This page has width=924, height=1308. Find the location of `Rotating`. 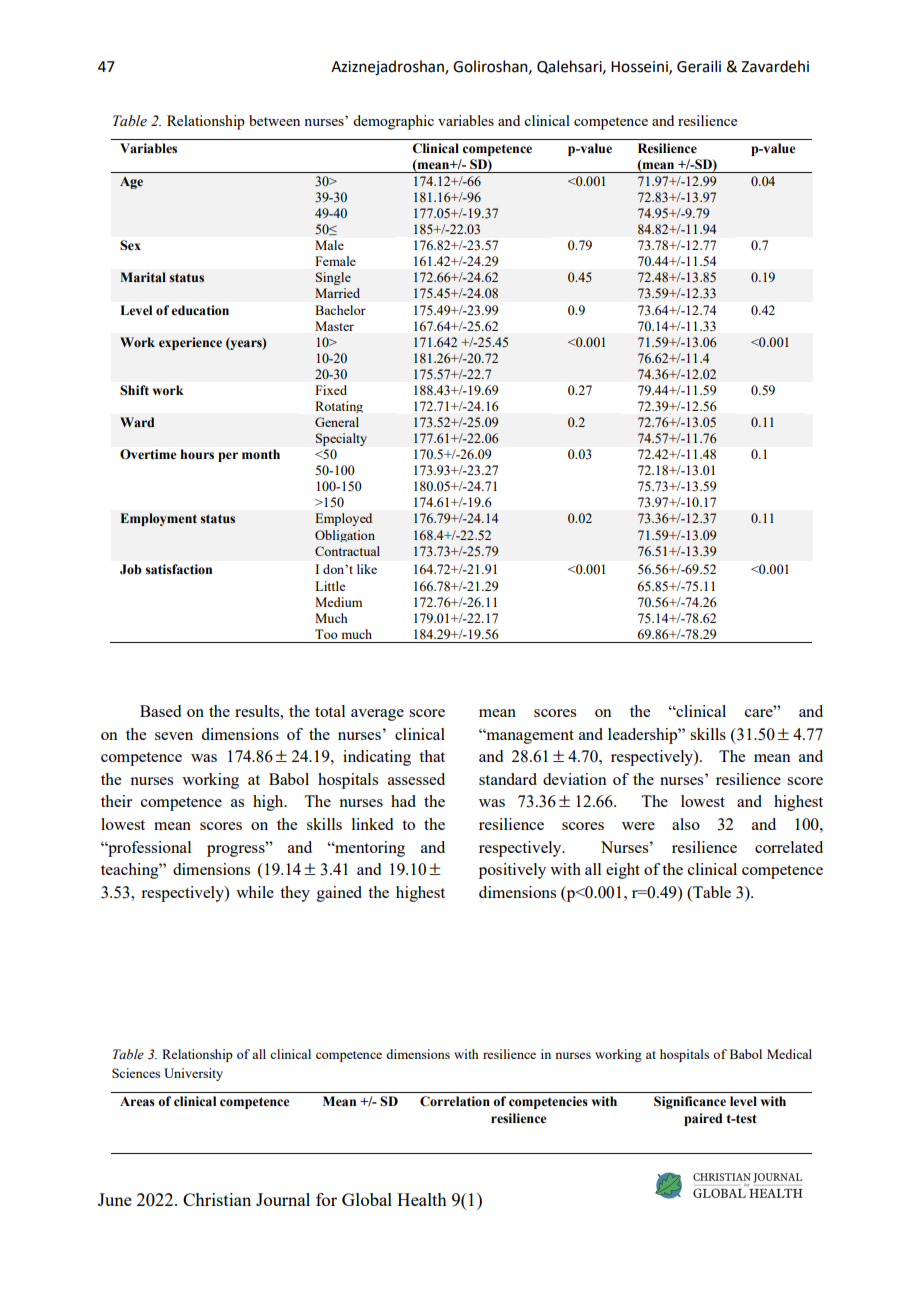

Rotating is located at coordinates (339, 407).
